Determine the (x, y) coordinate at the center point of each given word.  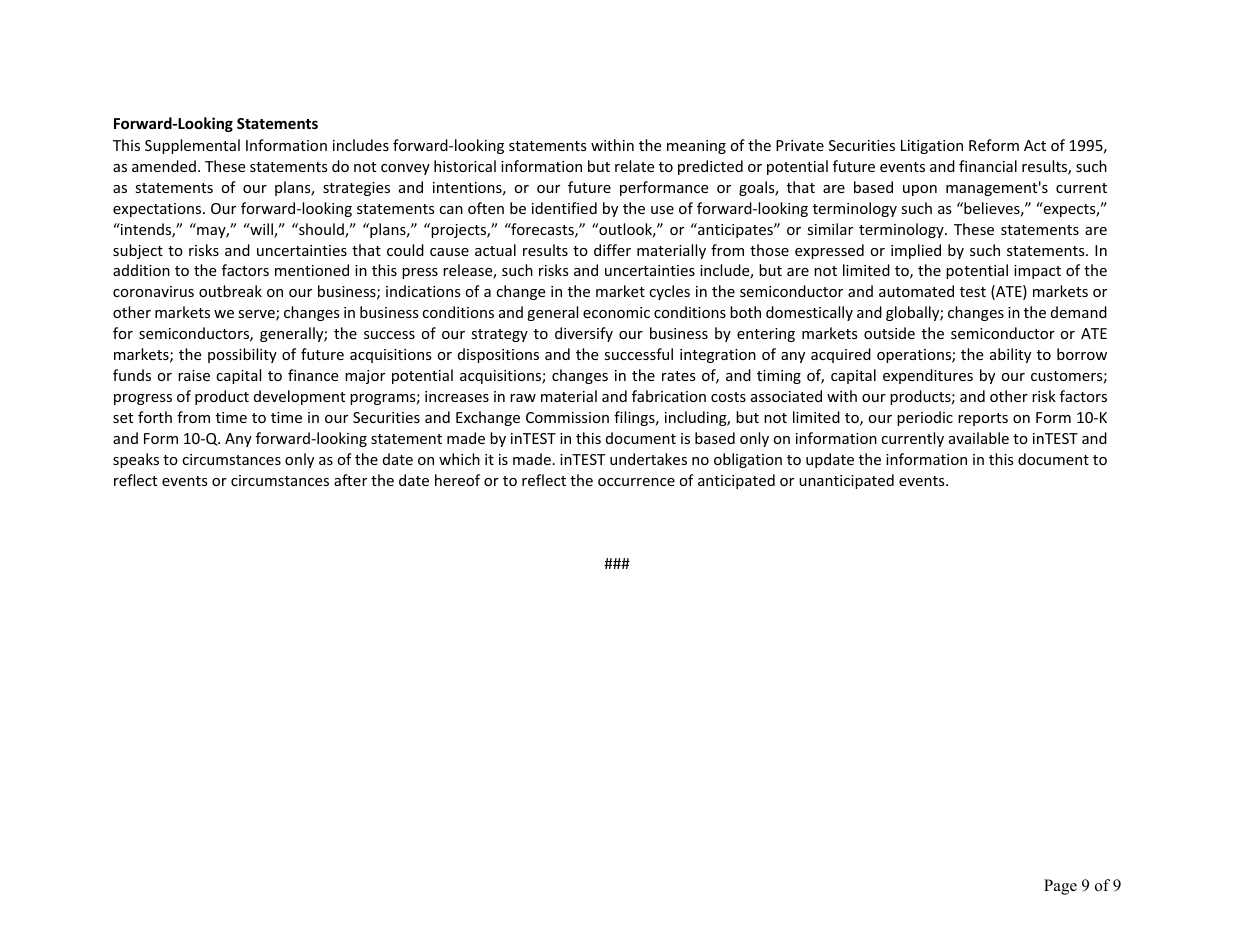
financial (988, 166)
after (350, 480)
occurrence (636, 482)
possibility (242, 355)
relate (634, 166)
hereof (457, 480)
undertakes (648, 459)
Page (1060, 887)
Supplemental (192, 146)
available (979, 438)
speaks (136, 460)
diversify (584, 334)
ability (1010, 355)
